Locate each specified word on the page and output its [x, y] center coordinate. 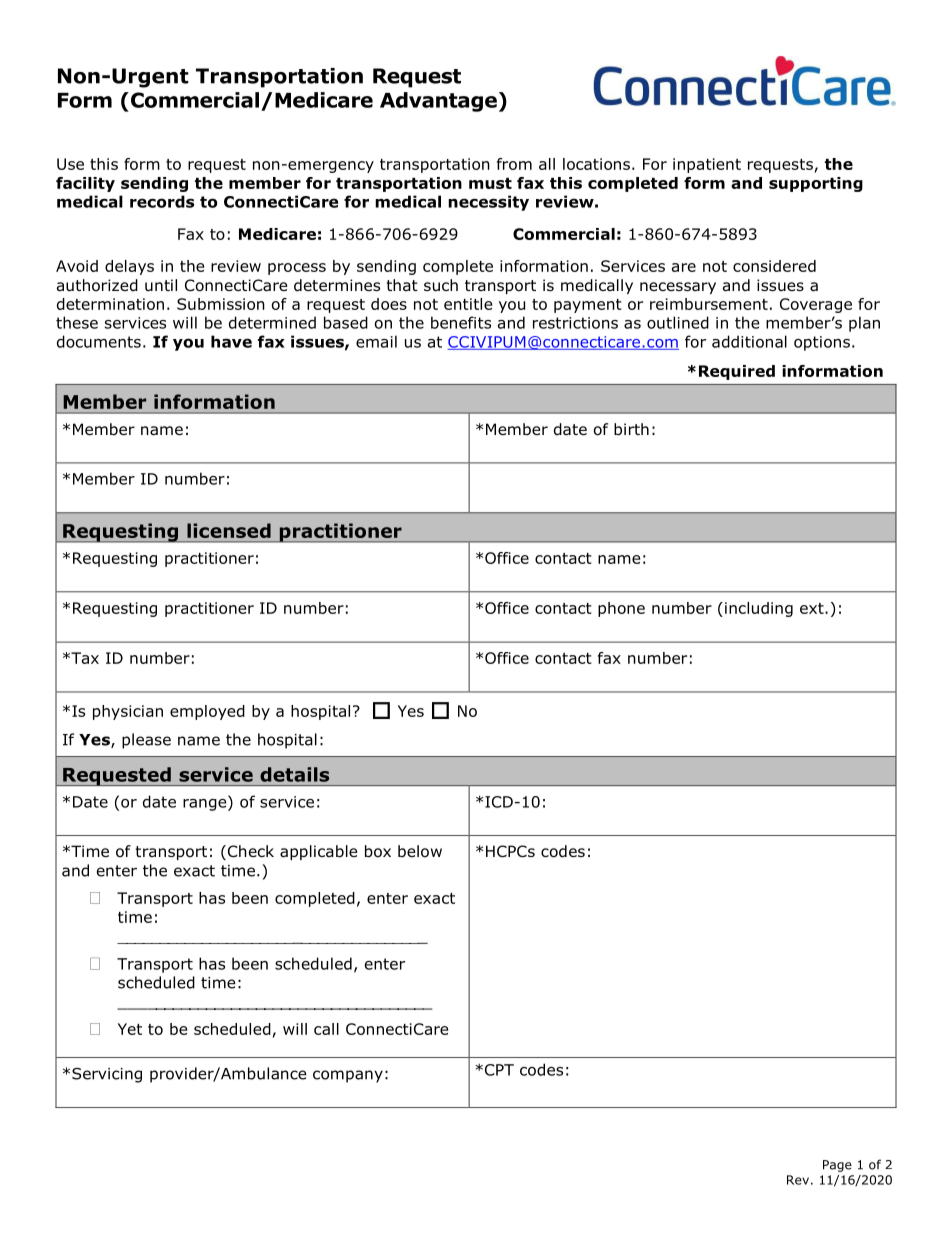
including [759, 609]
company [348, 1076]
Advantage [438, 102]
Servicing [107, 1075]
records [162, 201]
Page [837, 1166]
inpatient [707, 165]
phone [621, 609]
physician [128, 712]
